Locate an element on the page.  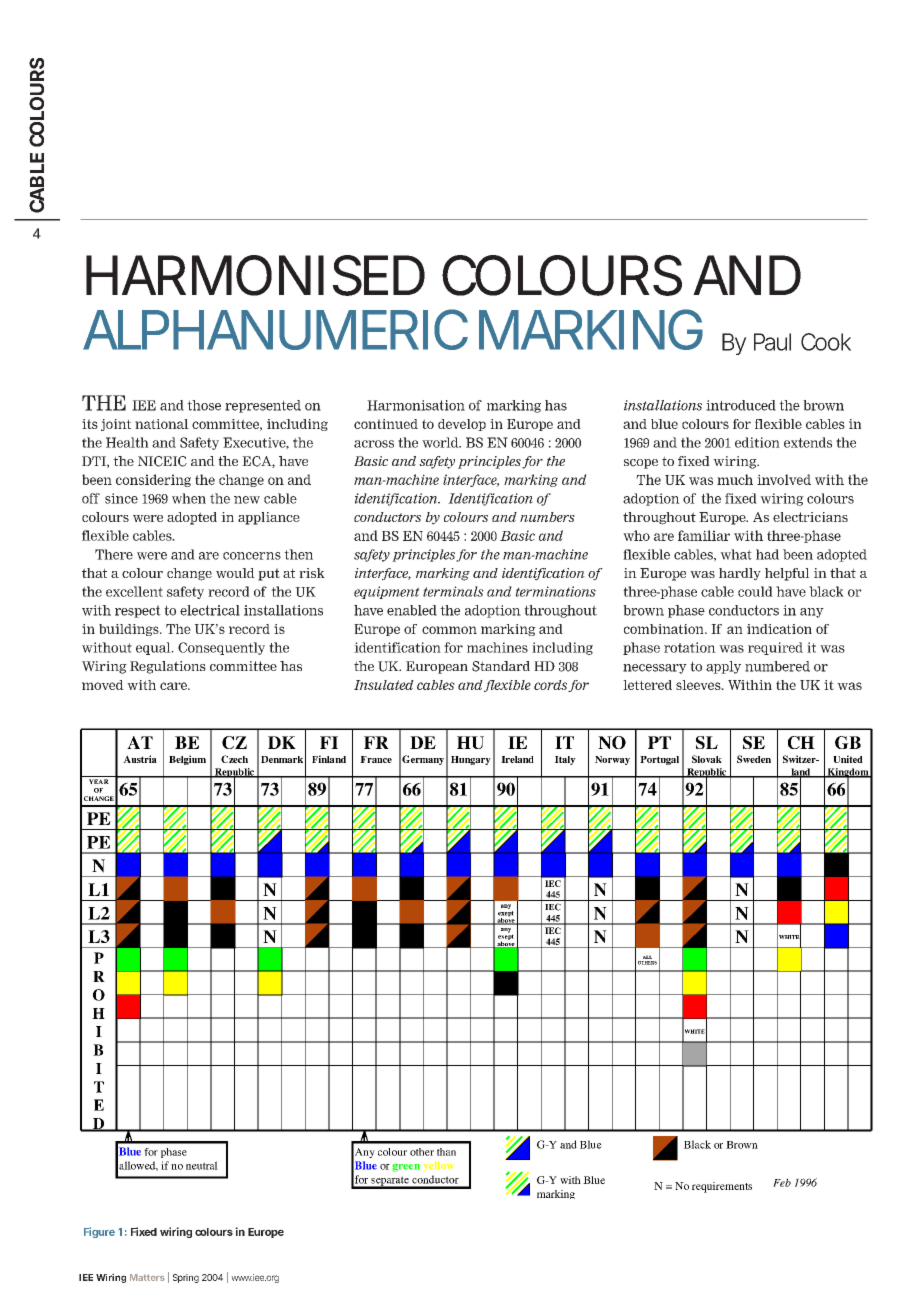
Sweden is located at coordinates (754, 759).
